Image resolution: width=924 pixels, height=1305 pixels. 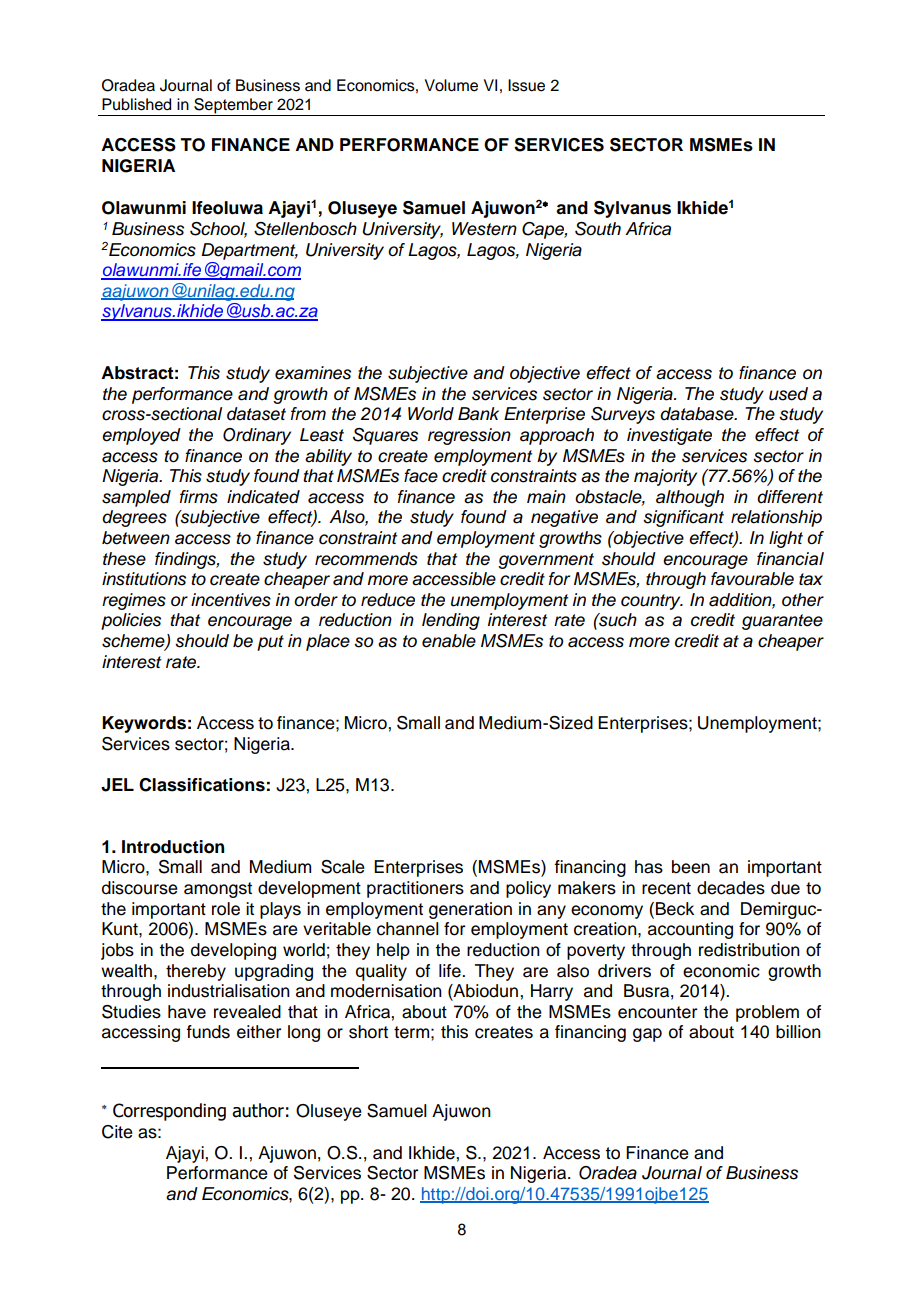 I want to click on guarantee, so click(x=782, y=622).
